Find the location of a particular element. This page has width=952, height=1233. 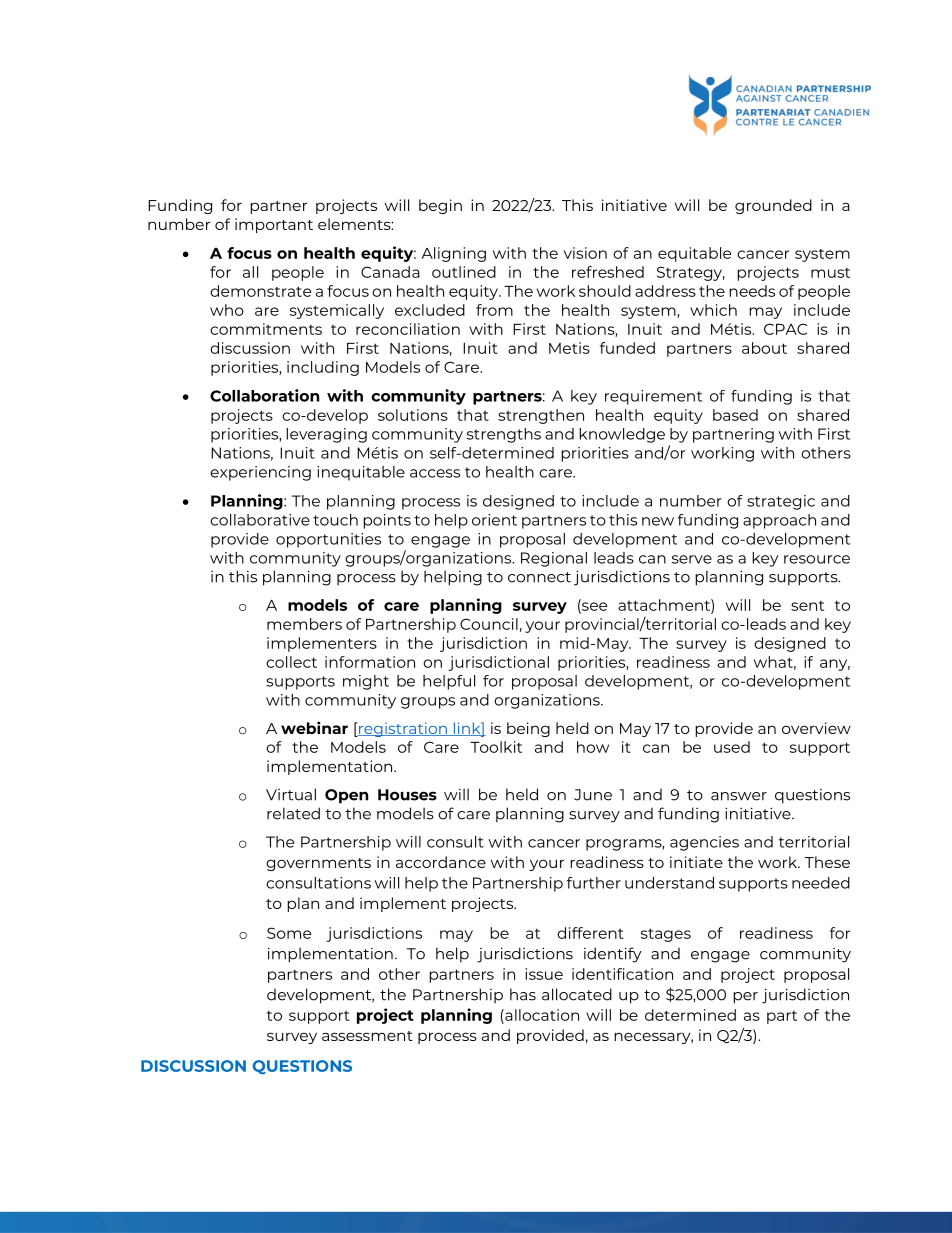

orient is located at coordinates (494, 520).
